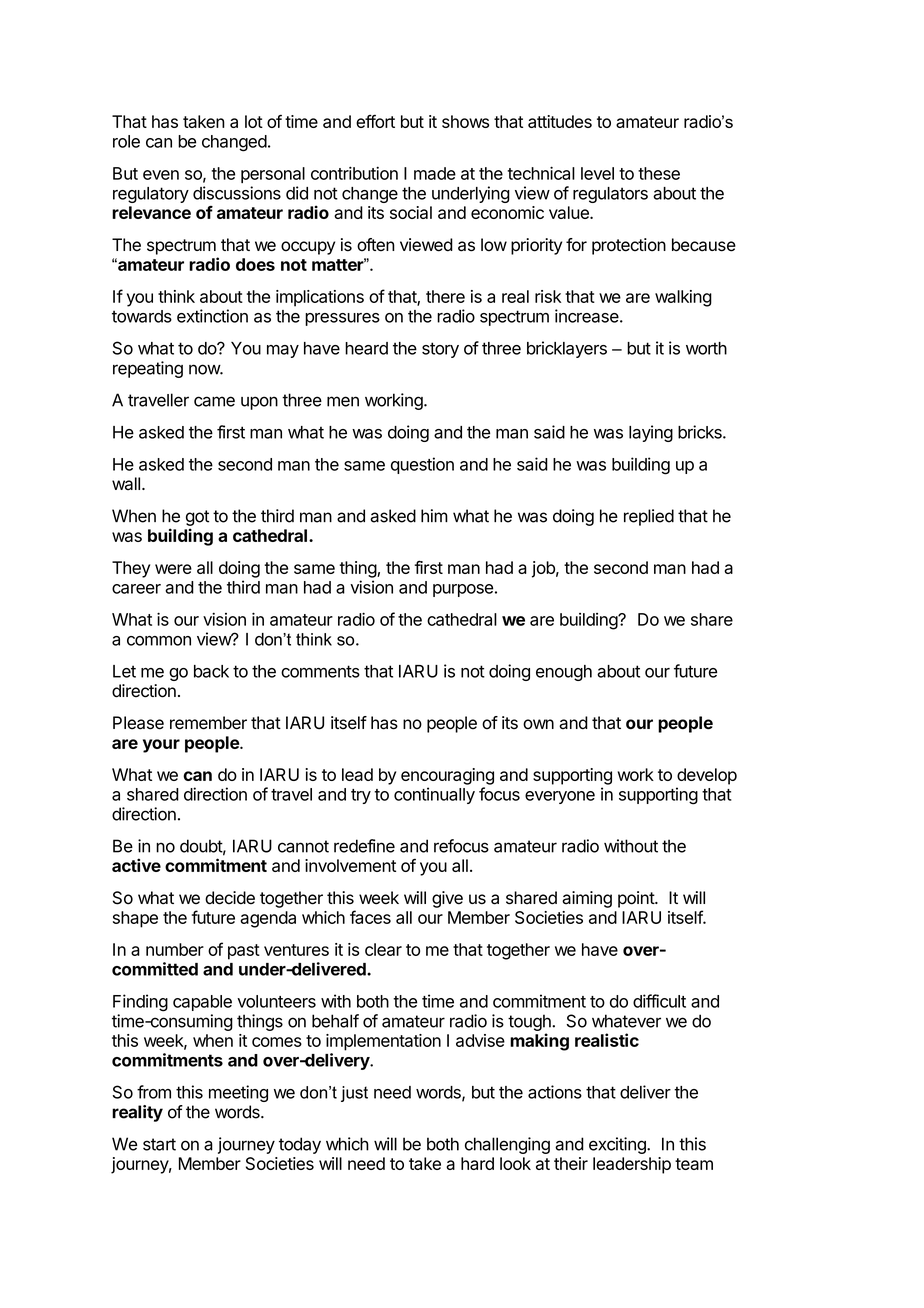 This document has width=924, height=1308. Describe the element at coordinates (564, 673) in the document. I see `enough` at that location.
